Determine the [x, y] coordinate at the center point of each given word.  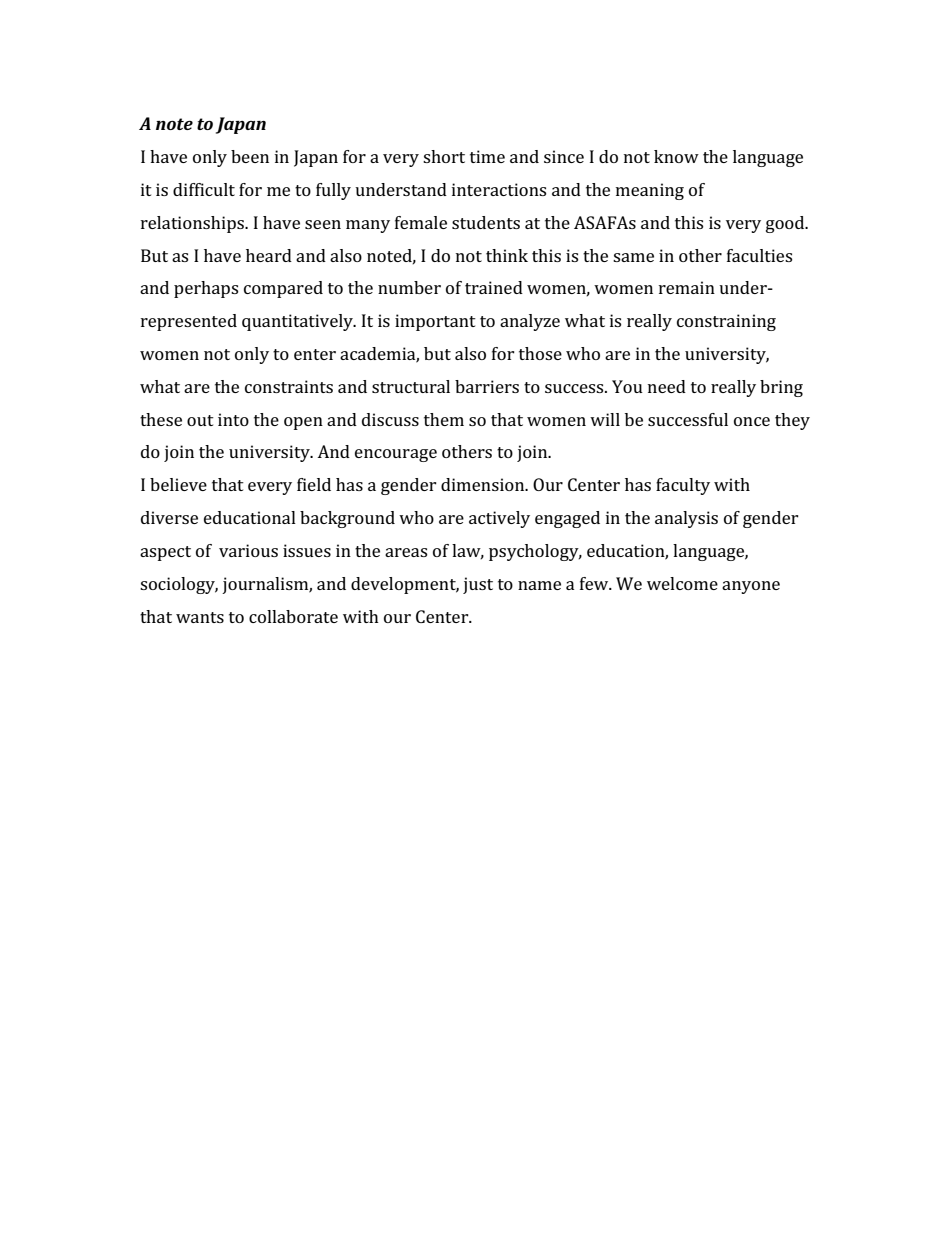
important [435, 322]
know [676, 156]
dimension [484, 484]
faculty [683, 486]
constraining [726, 322]
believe [178, 484]
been [250, 156]
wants [200, 617]
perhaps [206, 289]
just [478, 585]
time [487, 156]
